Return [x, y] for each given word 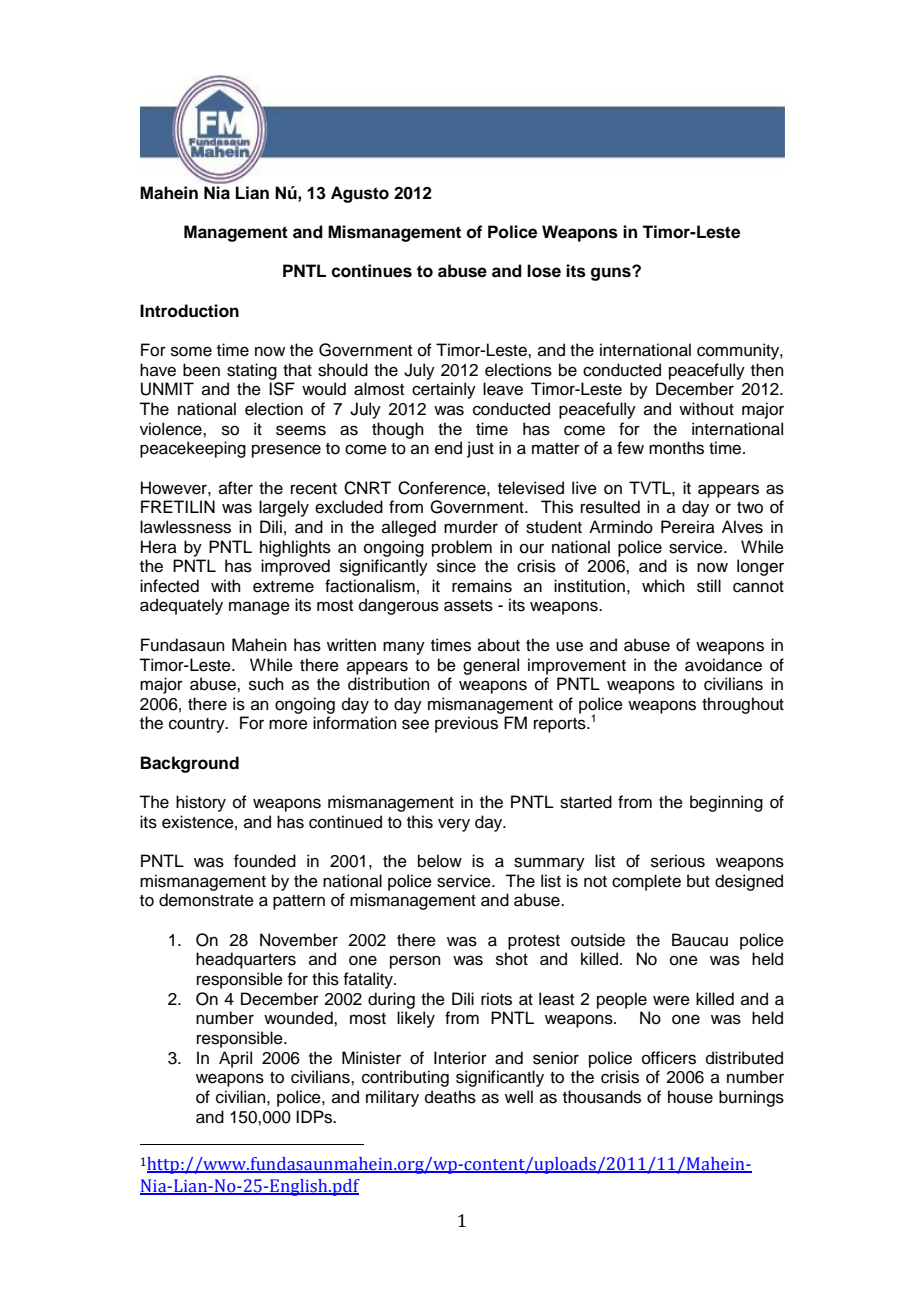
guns [612, 273]
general [491, 666]
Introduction [189, 311]
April [235, 1059]
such [266, 684]
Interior [460, 1058]
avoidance [723, 665]
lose [544, 271]
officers [669, 1058]
